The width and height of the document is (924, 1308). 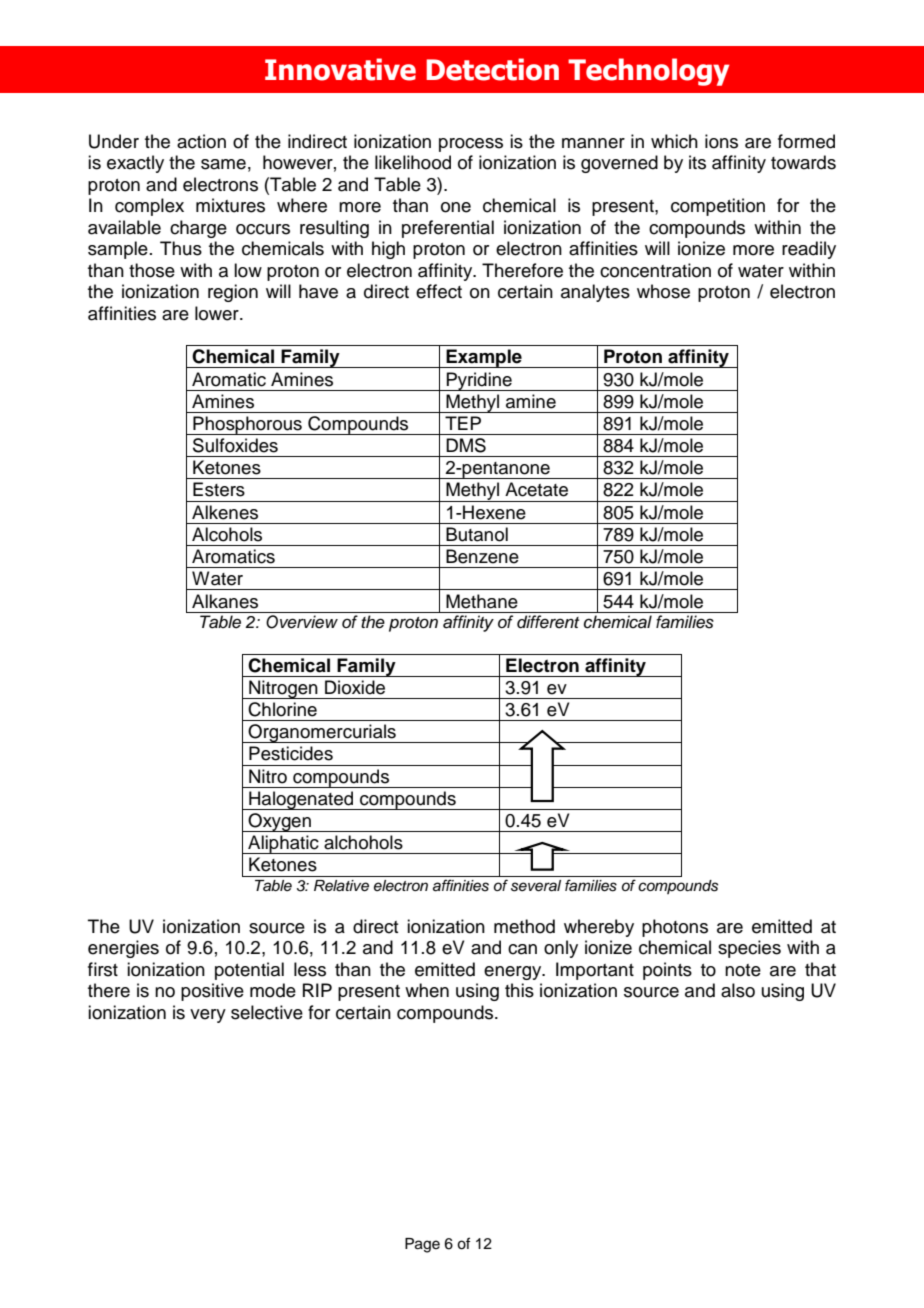 I want to click on TEP, so click(x=463, y=423).
